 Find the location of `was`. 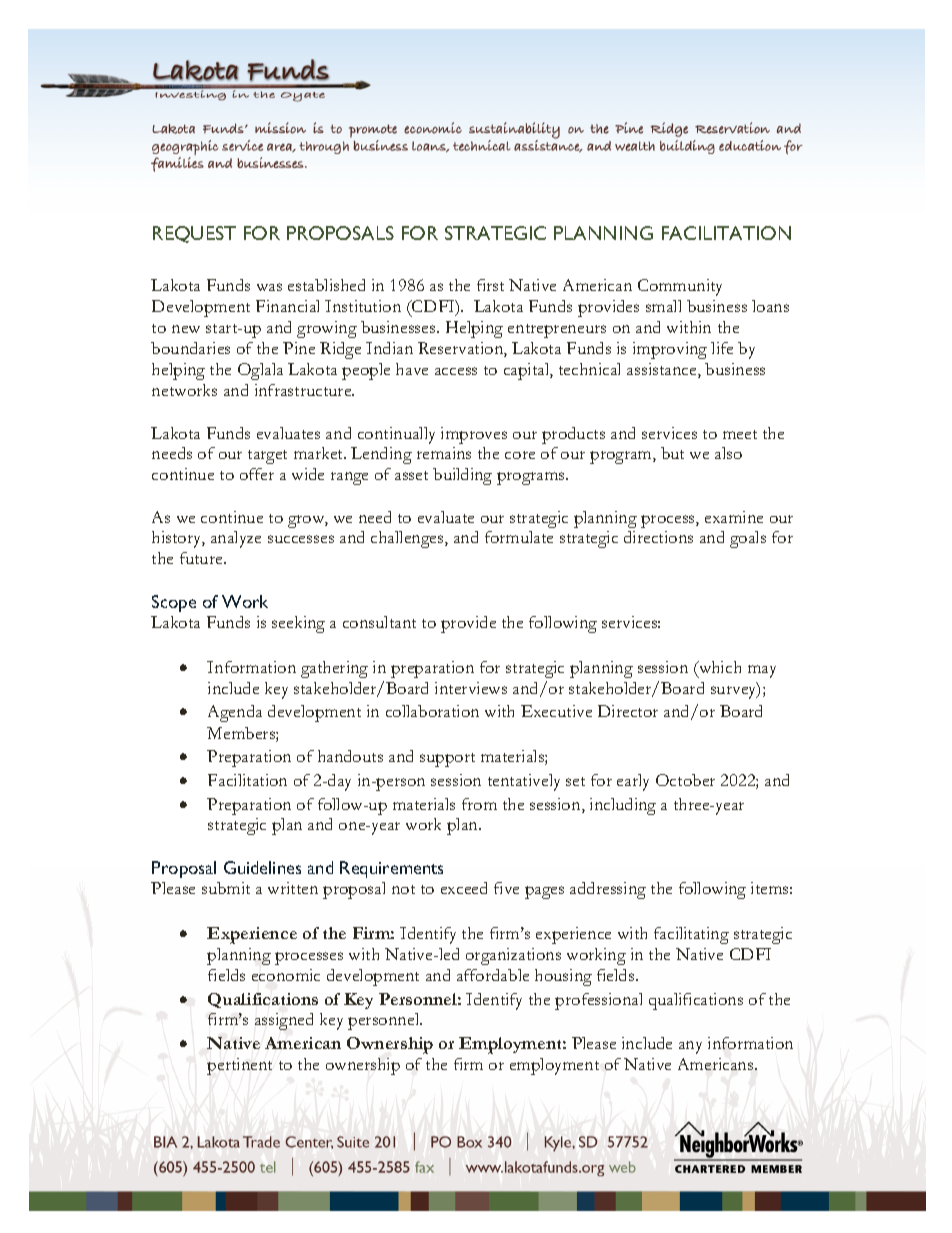

was is located at coordinates (269, 287).
